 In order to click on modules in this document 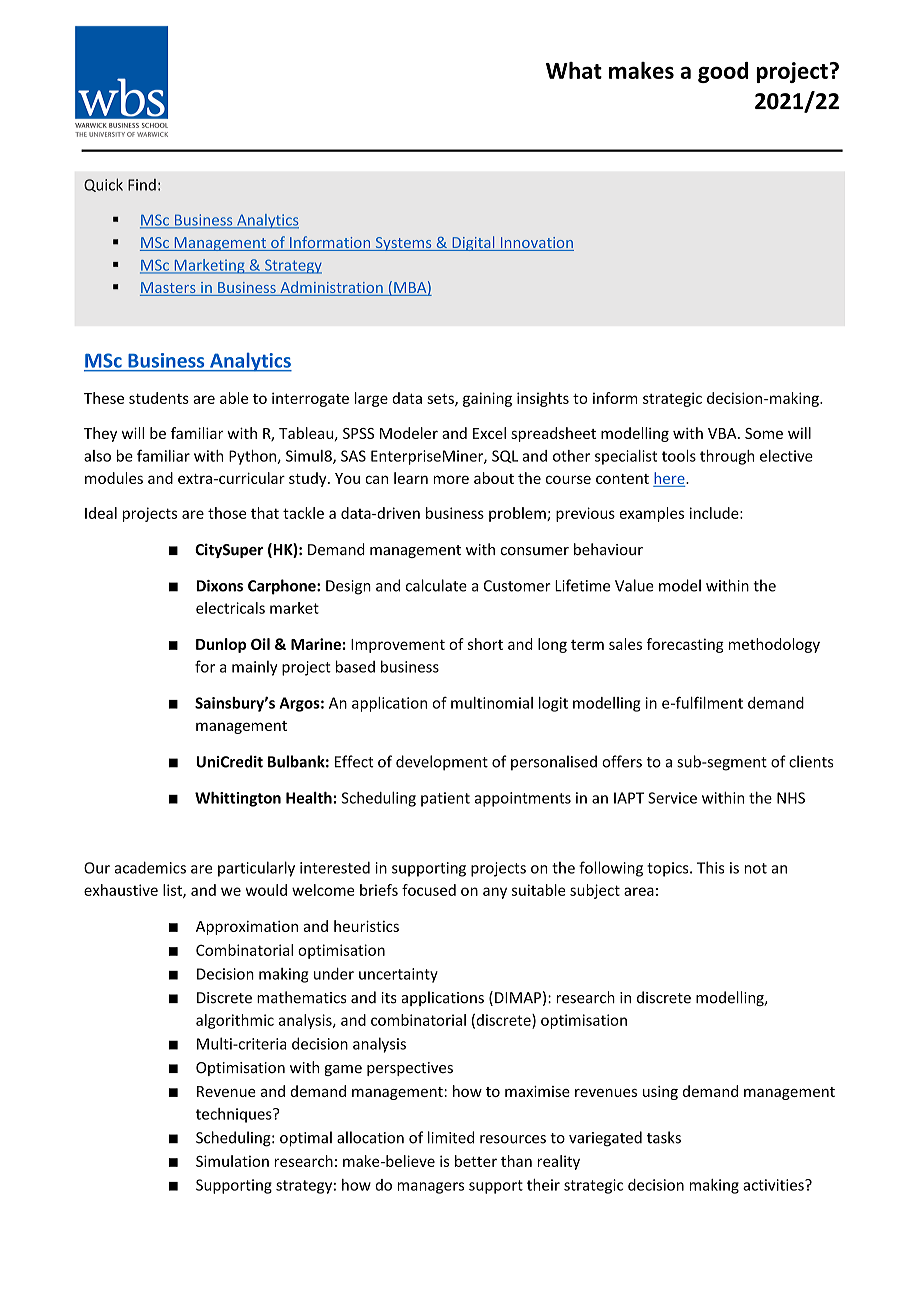, I will do `click(114, 478)`.
